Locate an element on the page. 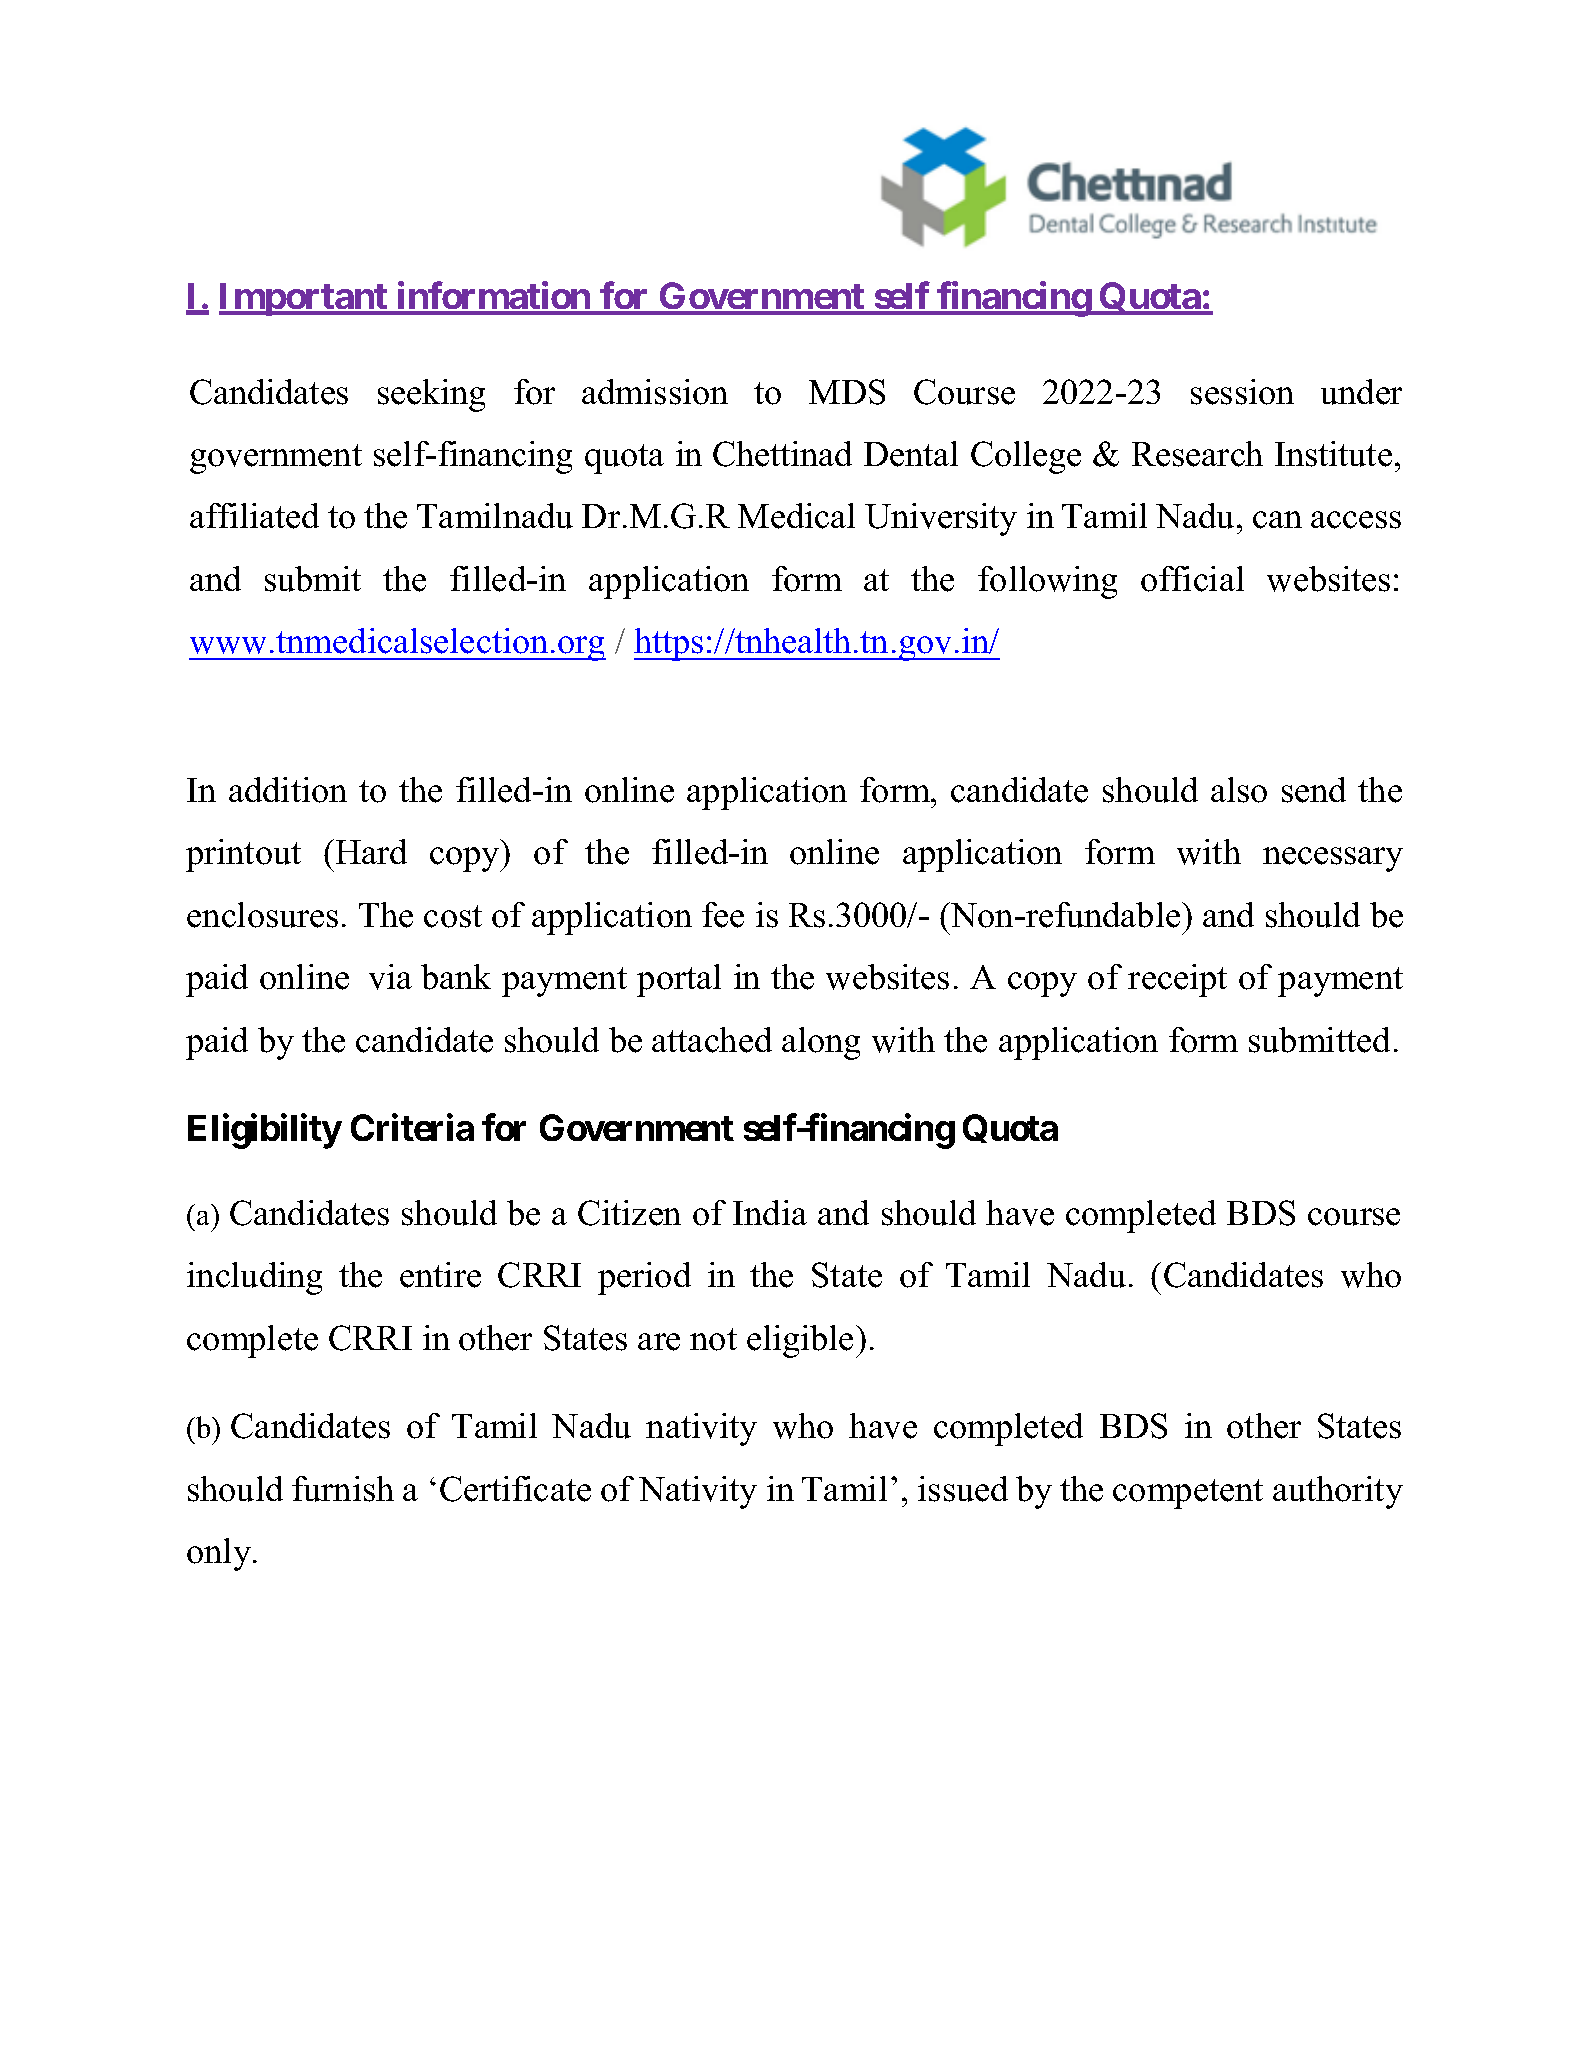 This page has width=1585, height=2051. entire is located at coordinates (440, 1275).
